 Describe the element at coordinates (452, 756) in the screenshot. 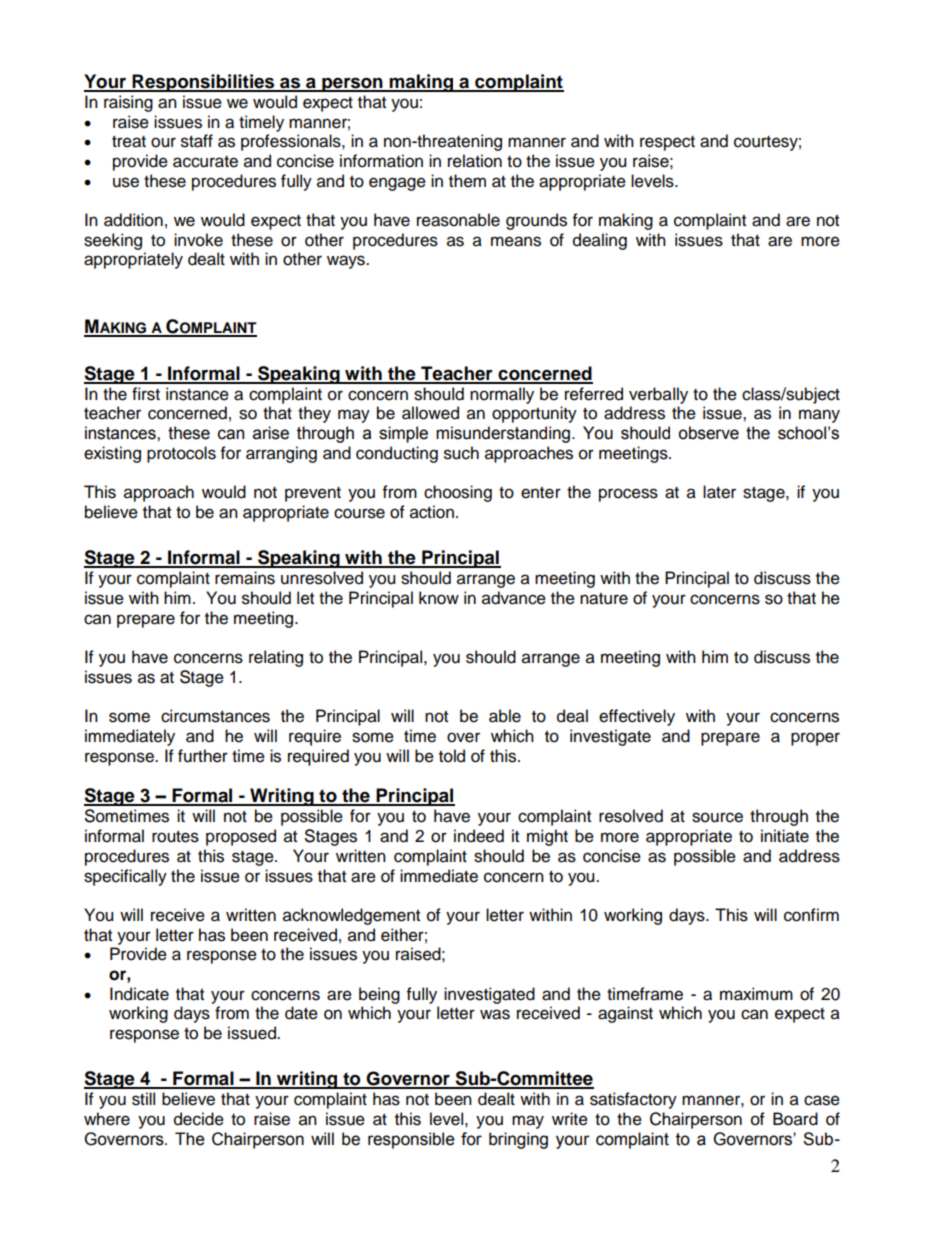

I see `told` at that location.
